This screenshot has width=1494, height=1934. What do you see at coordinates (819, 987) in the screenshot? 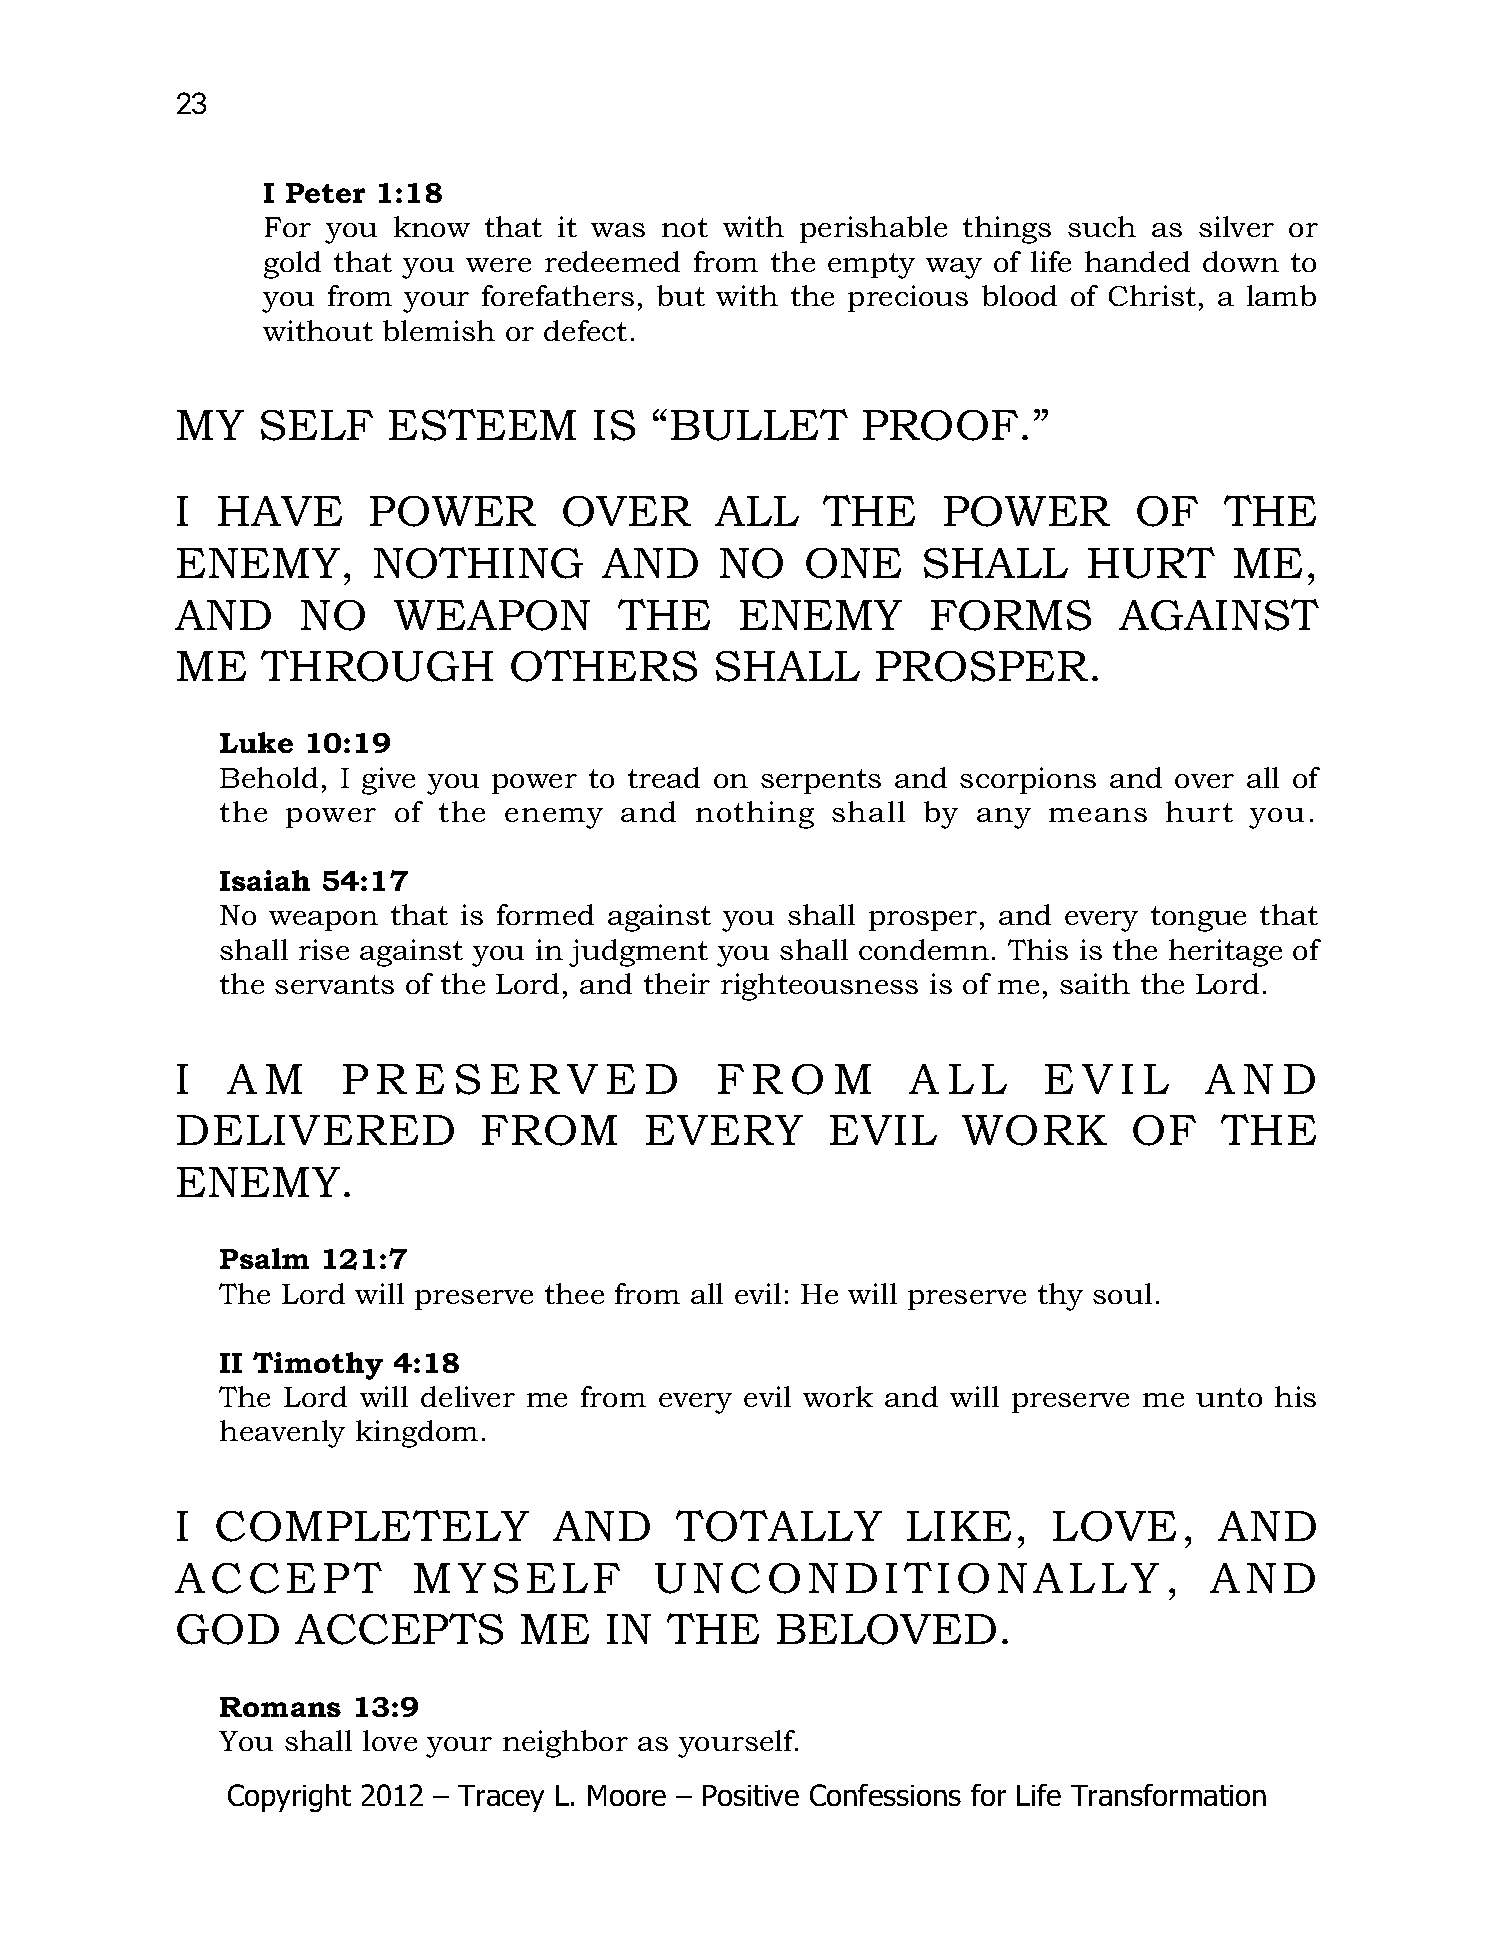
I see `righteousness` at bounding box center [819, 987].
